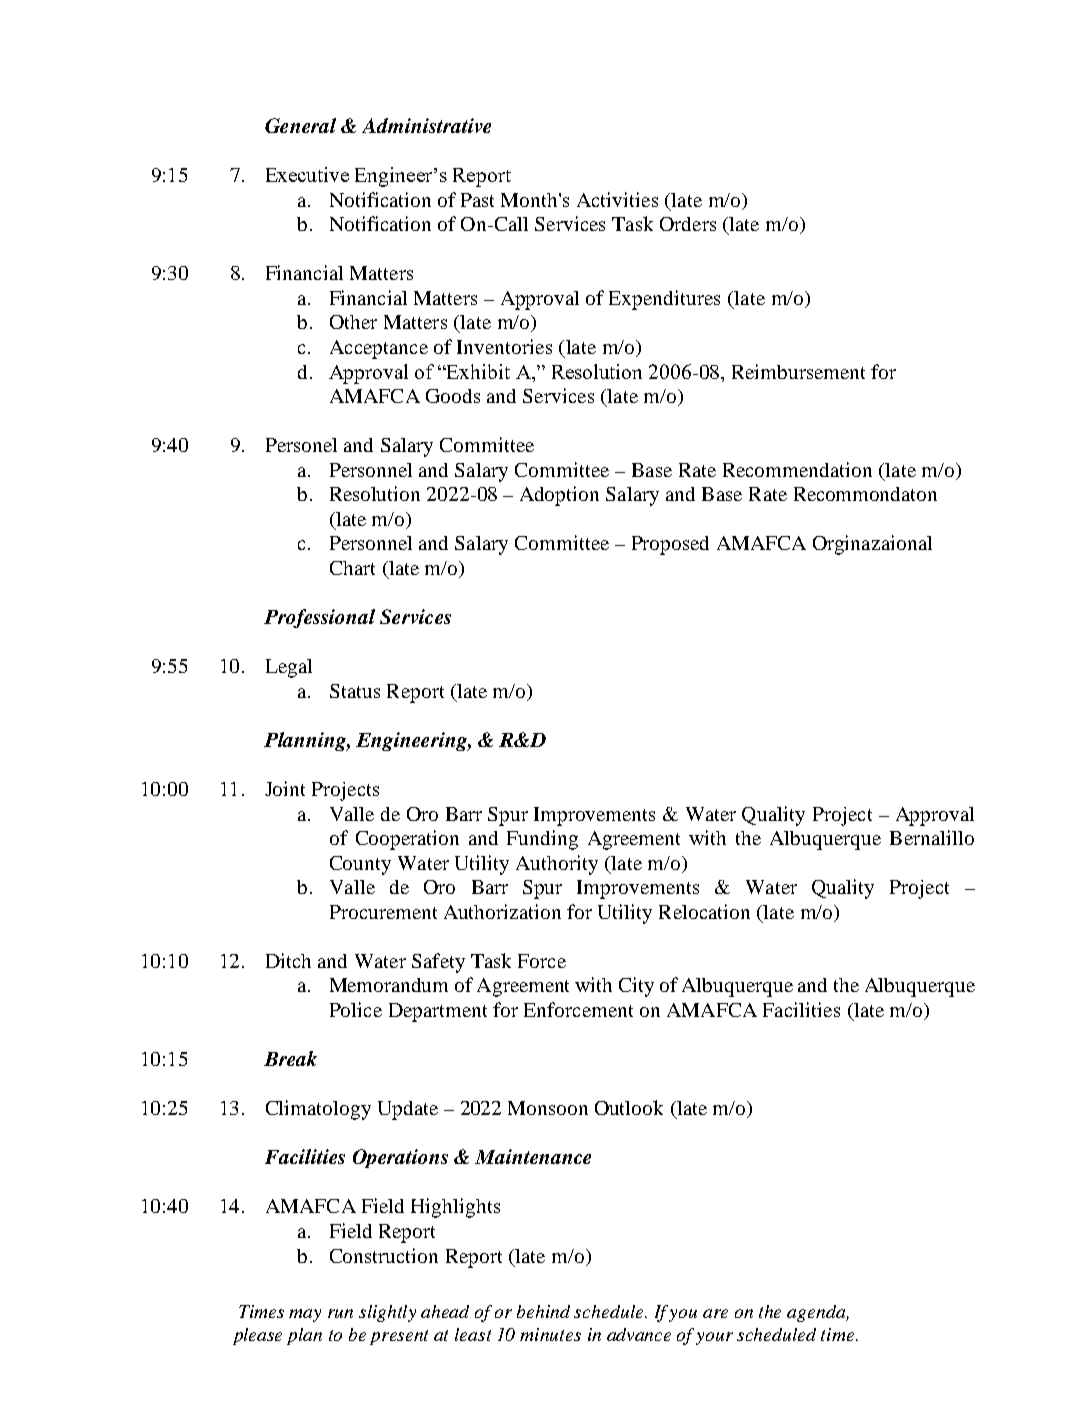 This screenshot has height=1409, width=1089. Describe the element at coordinates (355, 691) in the screenshot. I see `Status` at that location.
